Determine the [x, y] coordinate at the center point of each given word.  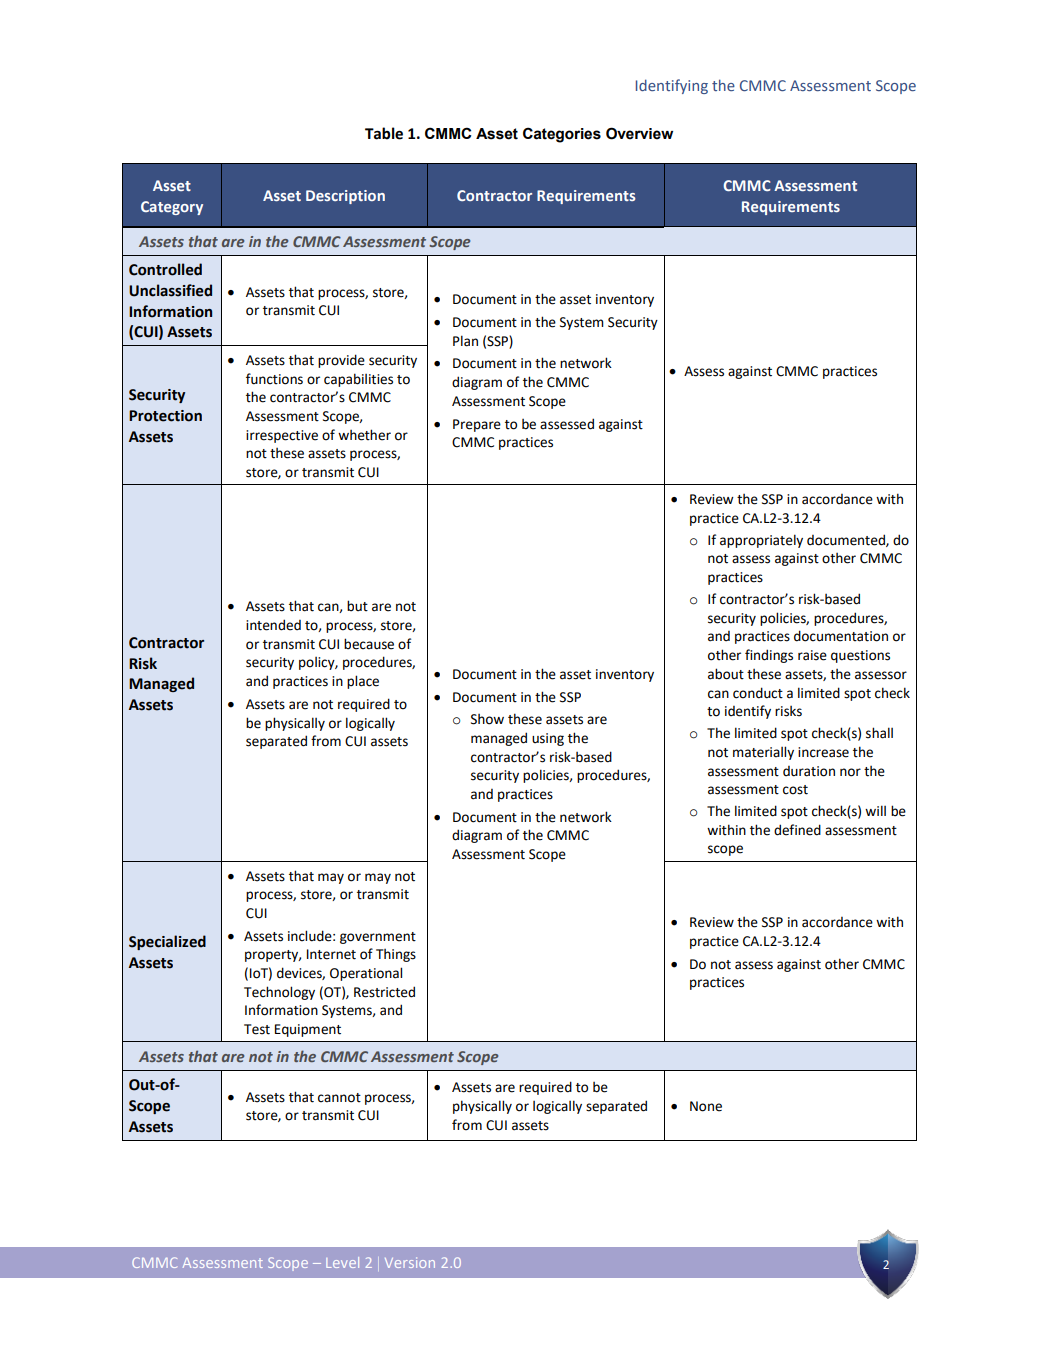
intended [273, 625]
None [706, 1106]
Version [410, 1262]
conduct [758, 693]
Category [172, 208]
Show [487, 719]
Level [342, 1262]
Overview [639, 133]
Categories [562, 135]
